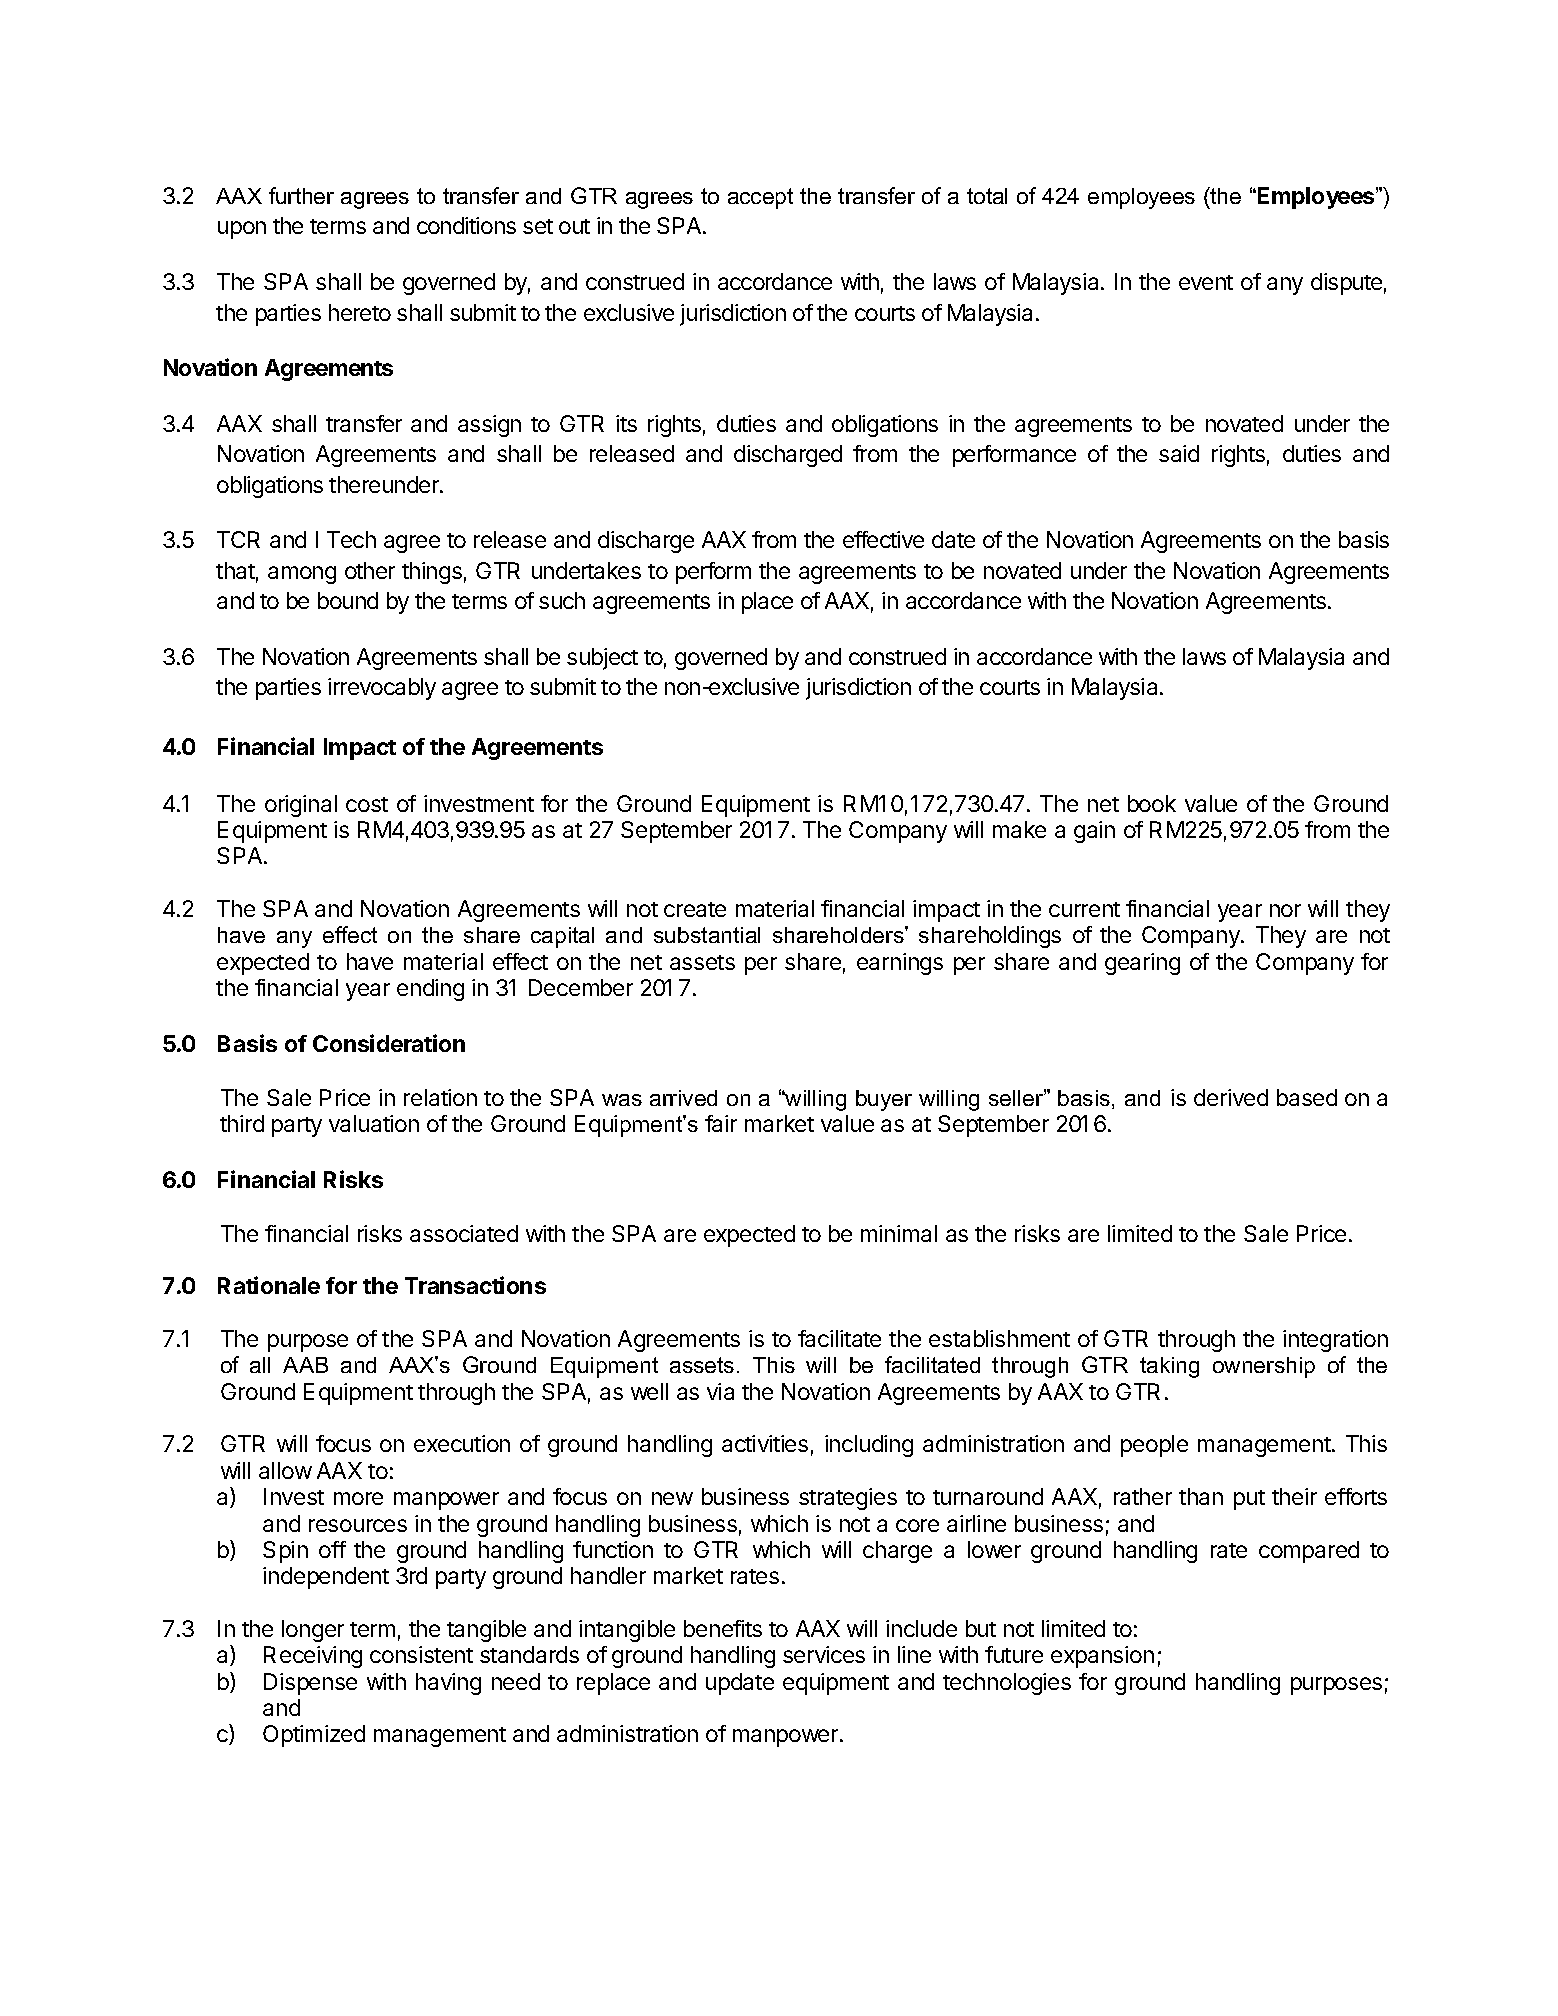 The width and height of the screenshot is (1558, 2016). I want to click on subject, so click(602, 659).
